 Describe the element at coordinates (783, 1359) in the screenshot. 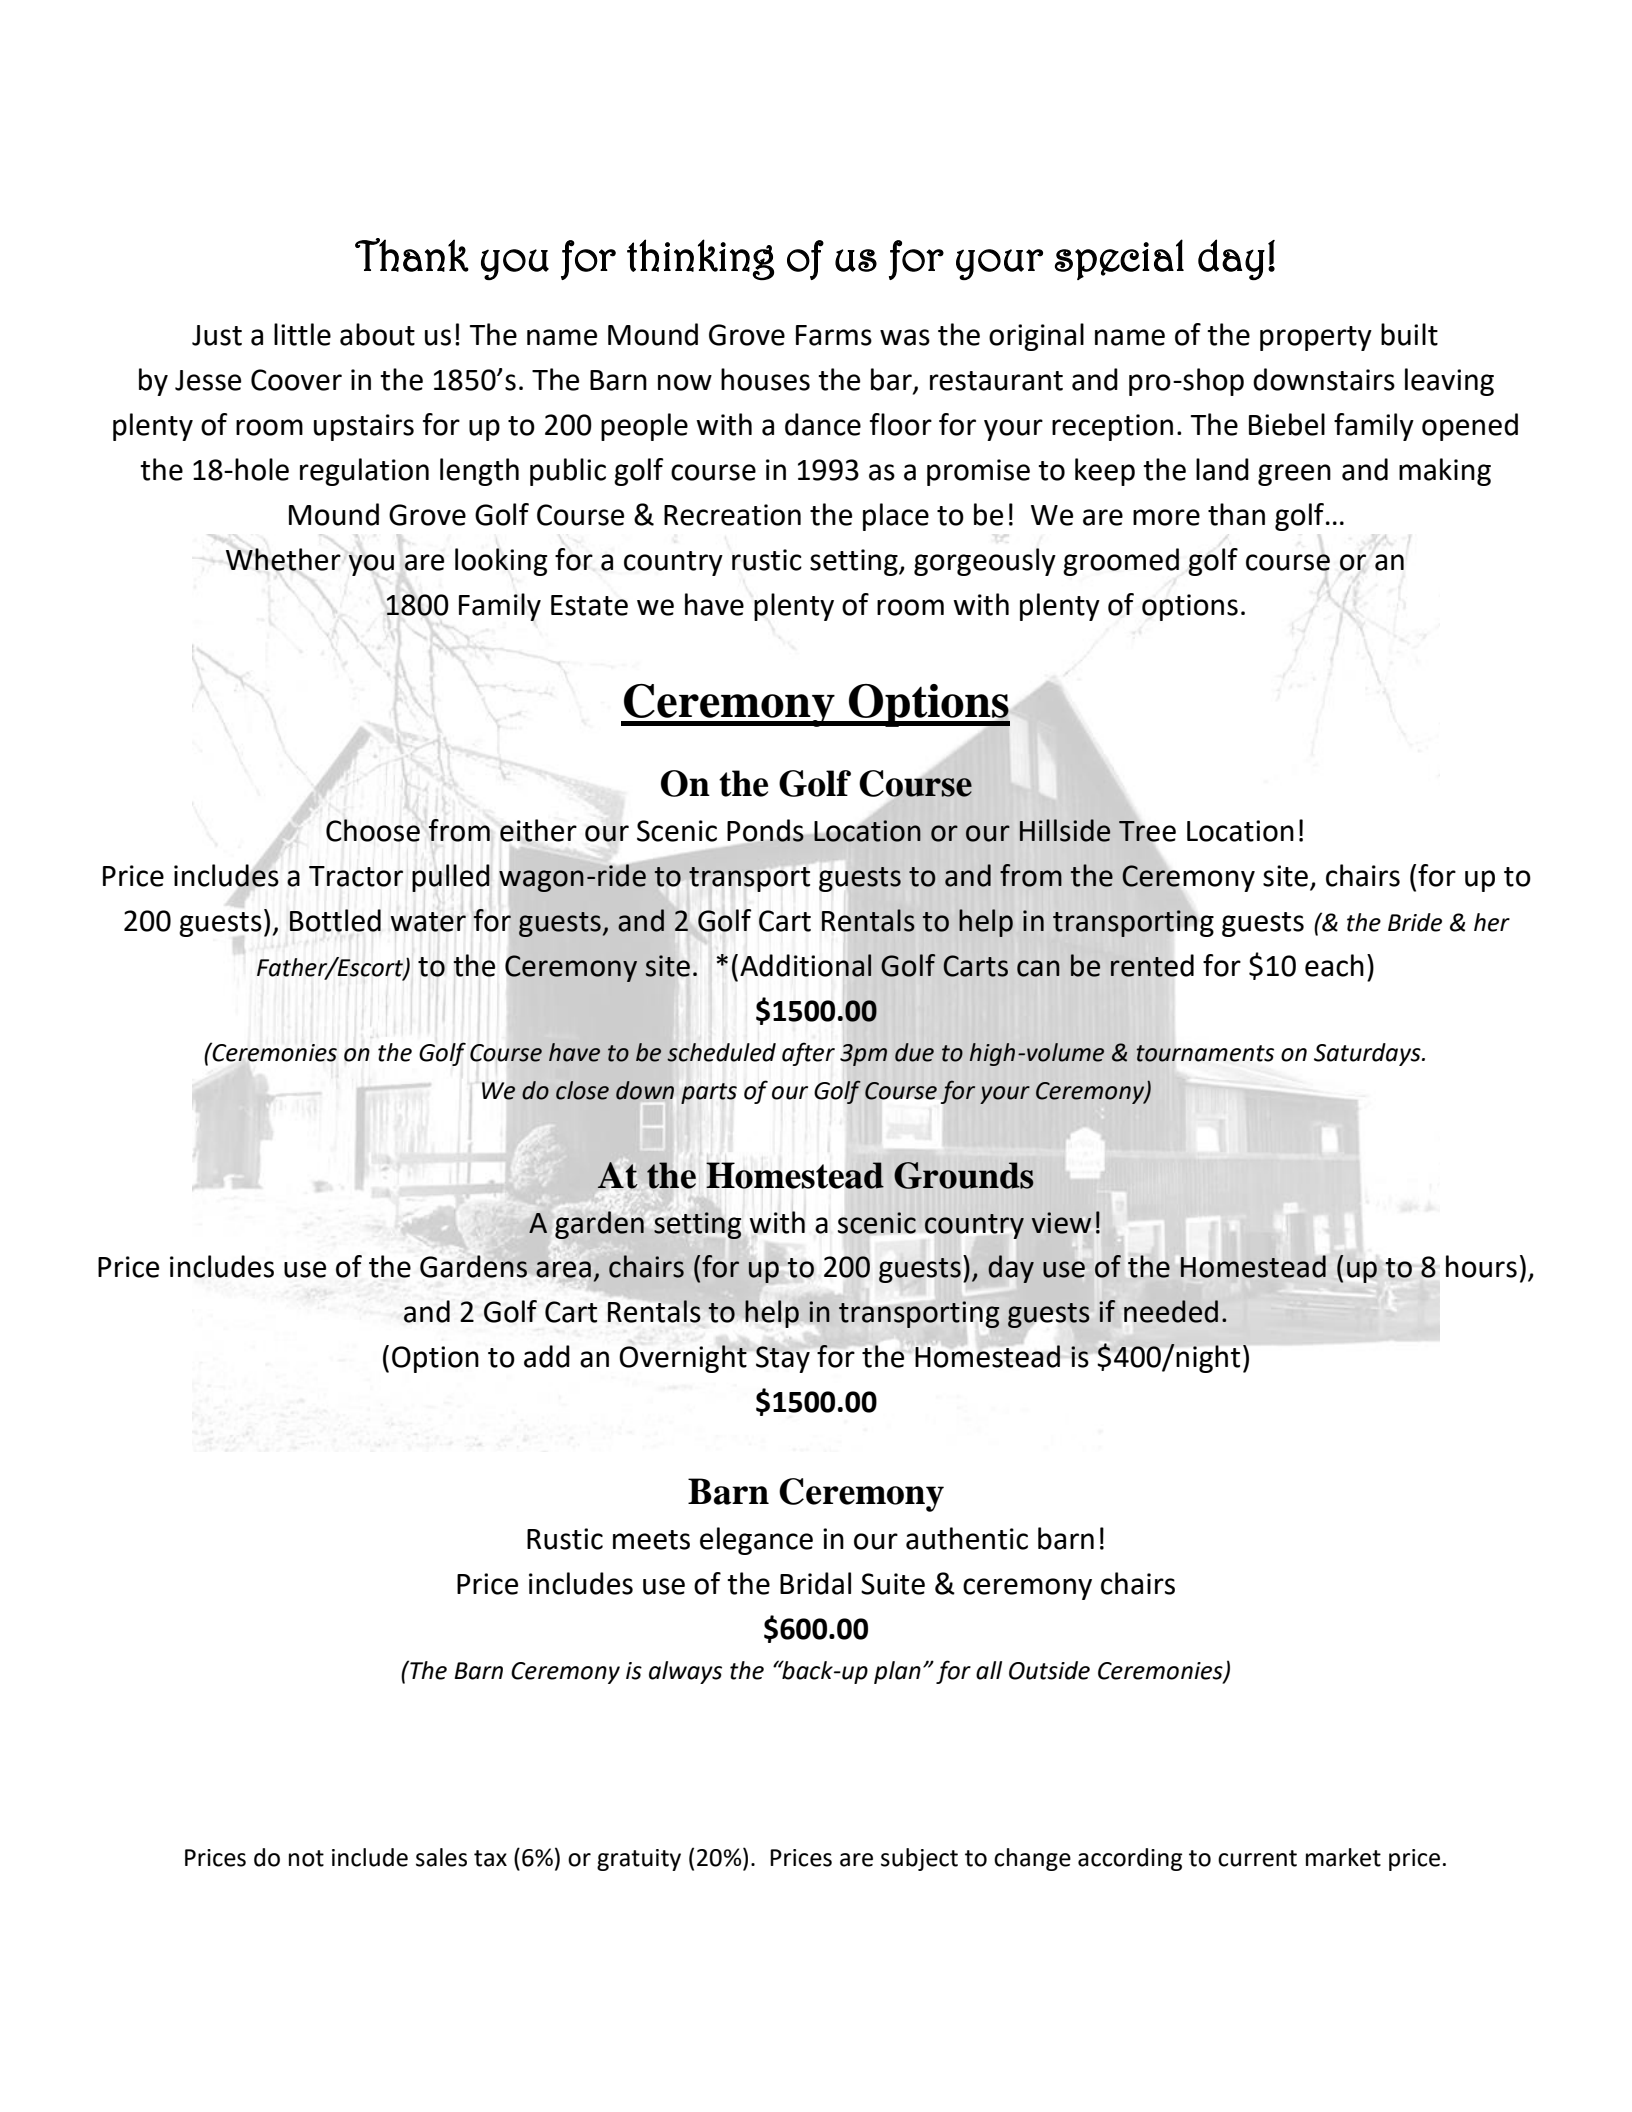

I see `Stay` at that location.
